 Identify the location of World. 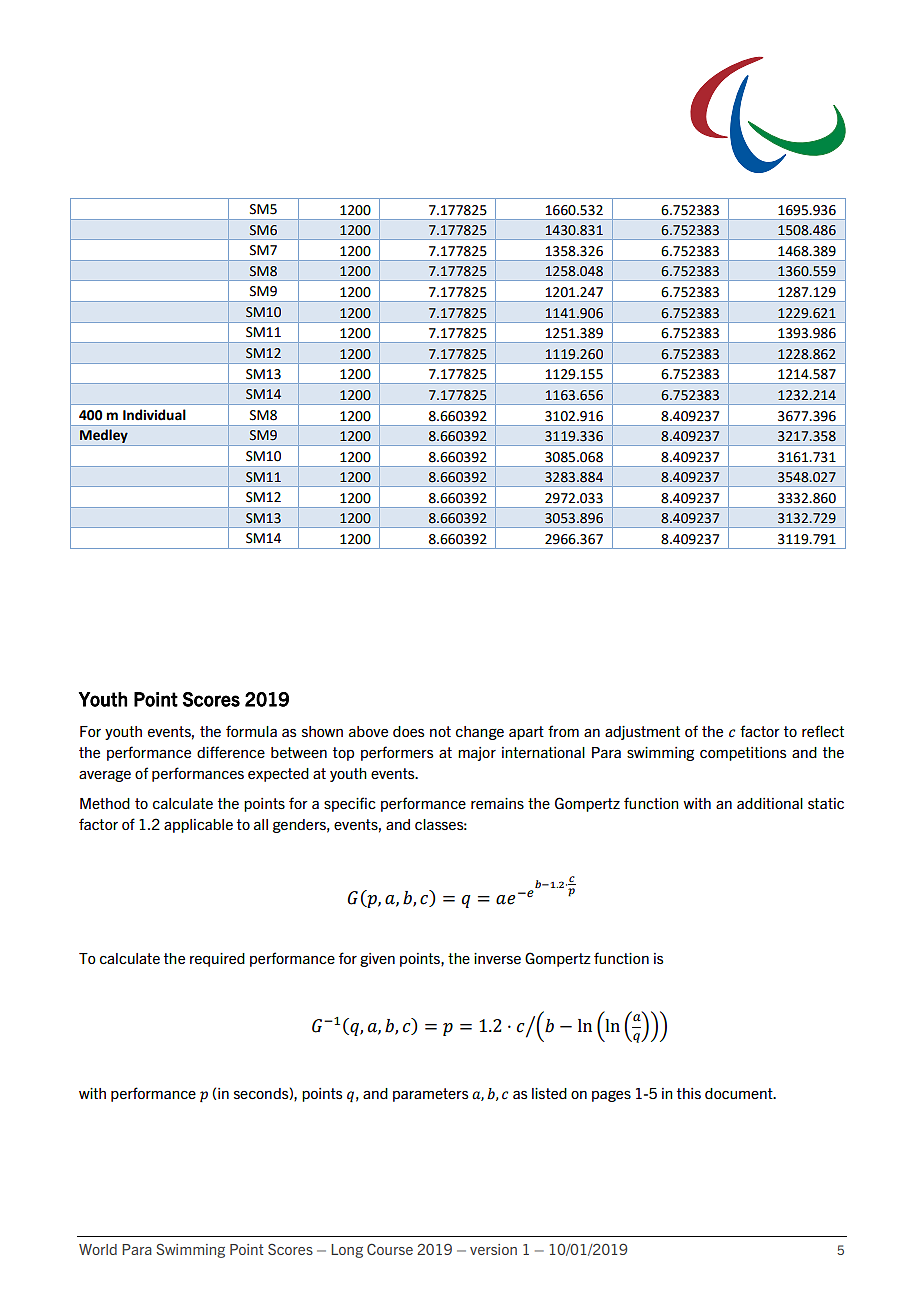
(98, 1249).
